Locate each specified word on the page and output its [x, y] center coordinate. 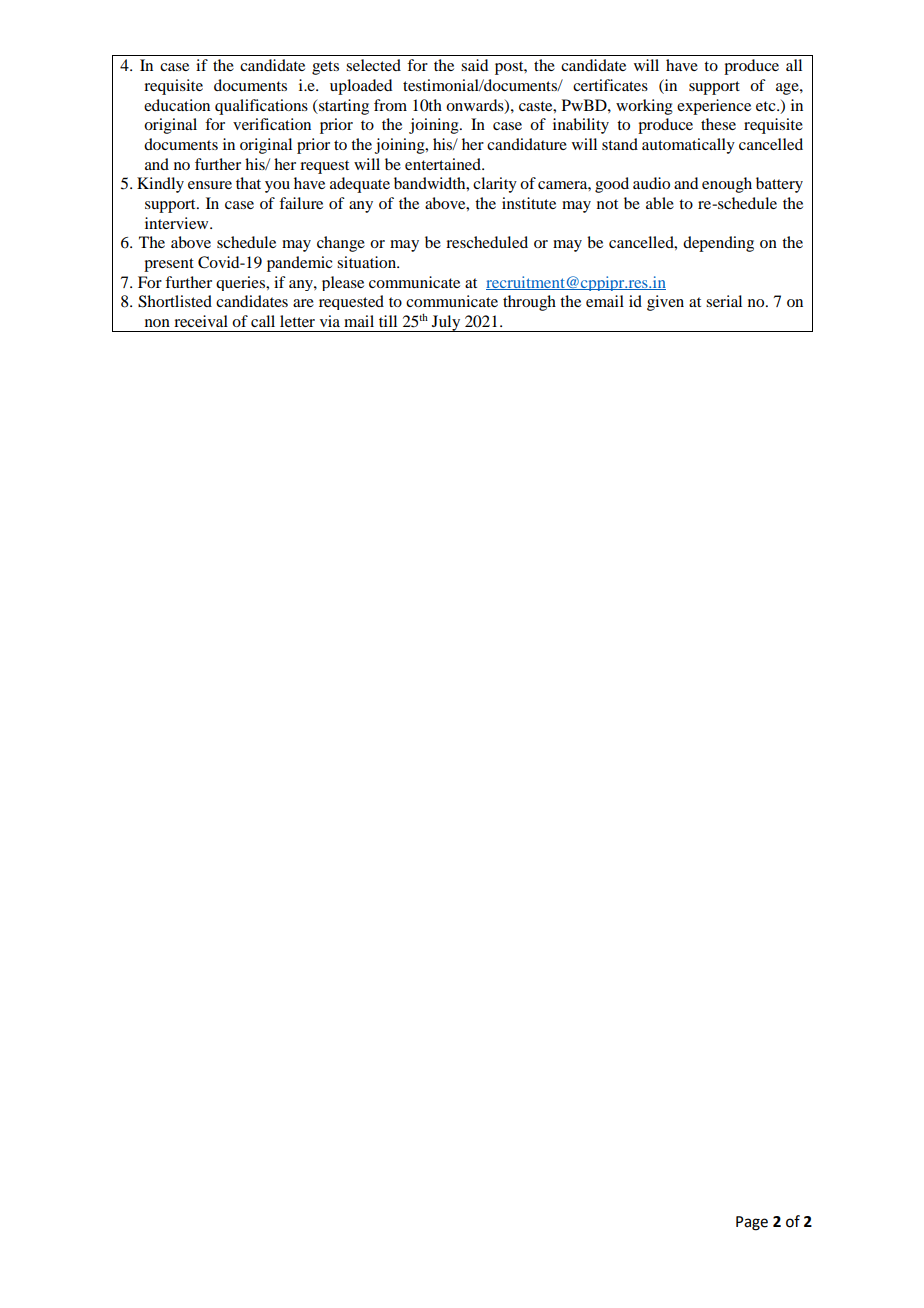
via [330, 321]
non [157, 323]
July [446, 323]
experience [714, 107]
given [665, 303]
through [529, 303]
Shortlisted [175, 301]
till [388, 321]
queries [241, 283]
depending [718, 244]
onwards [476, 106]
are [303, 303]
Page [752, 1223]
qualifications [261, 107]
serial [724, 301]
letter [297, 321]
